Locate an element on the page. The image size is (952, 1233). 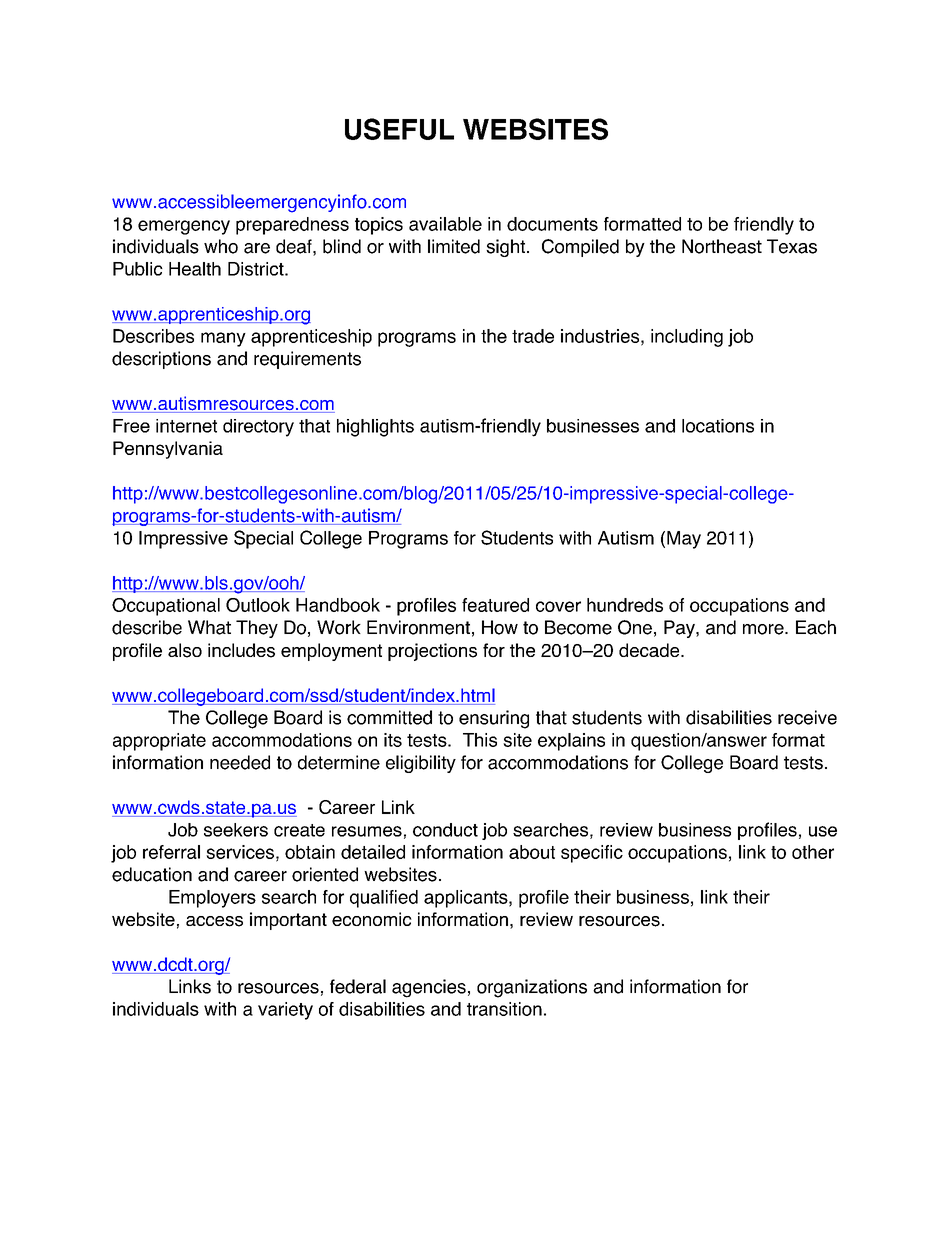
preparedness is located at coordinates (292, 226).
